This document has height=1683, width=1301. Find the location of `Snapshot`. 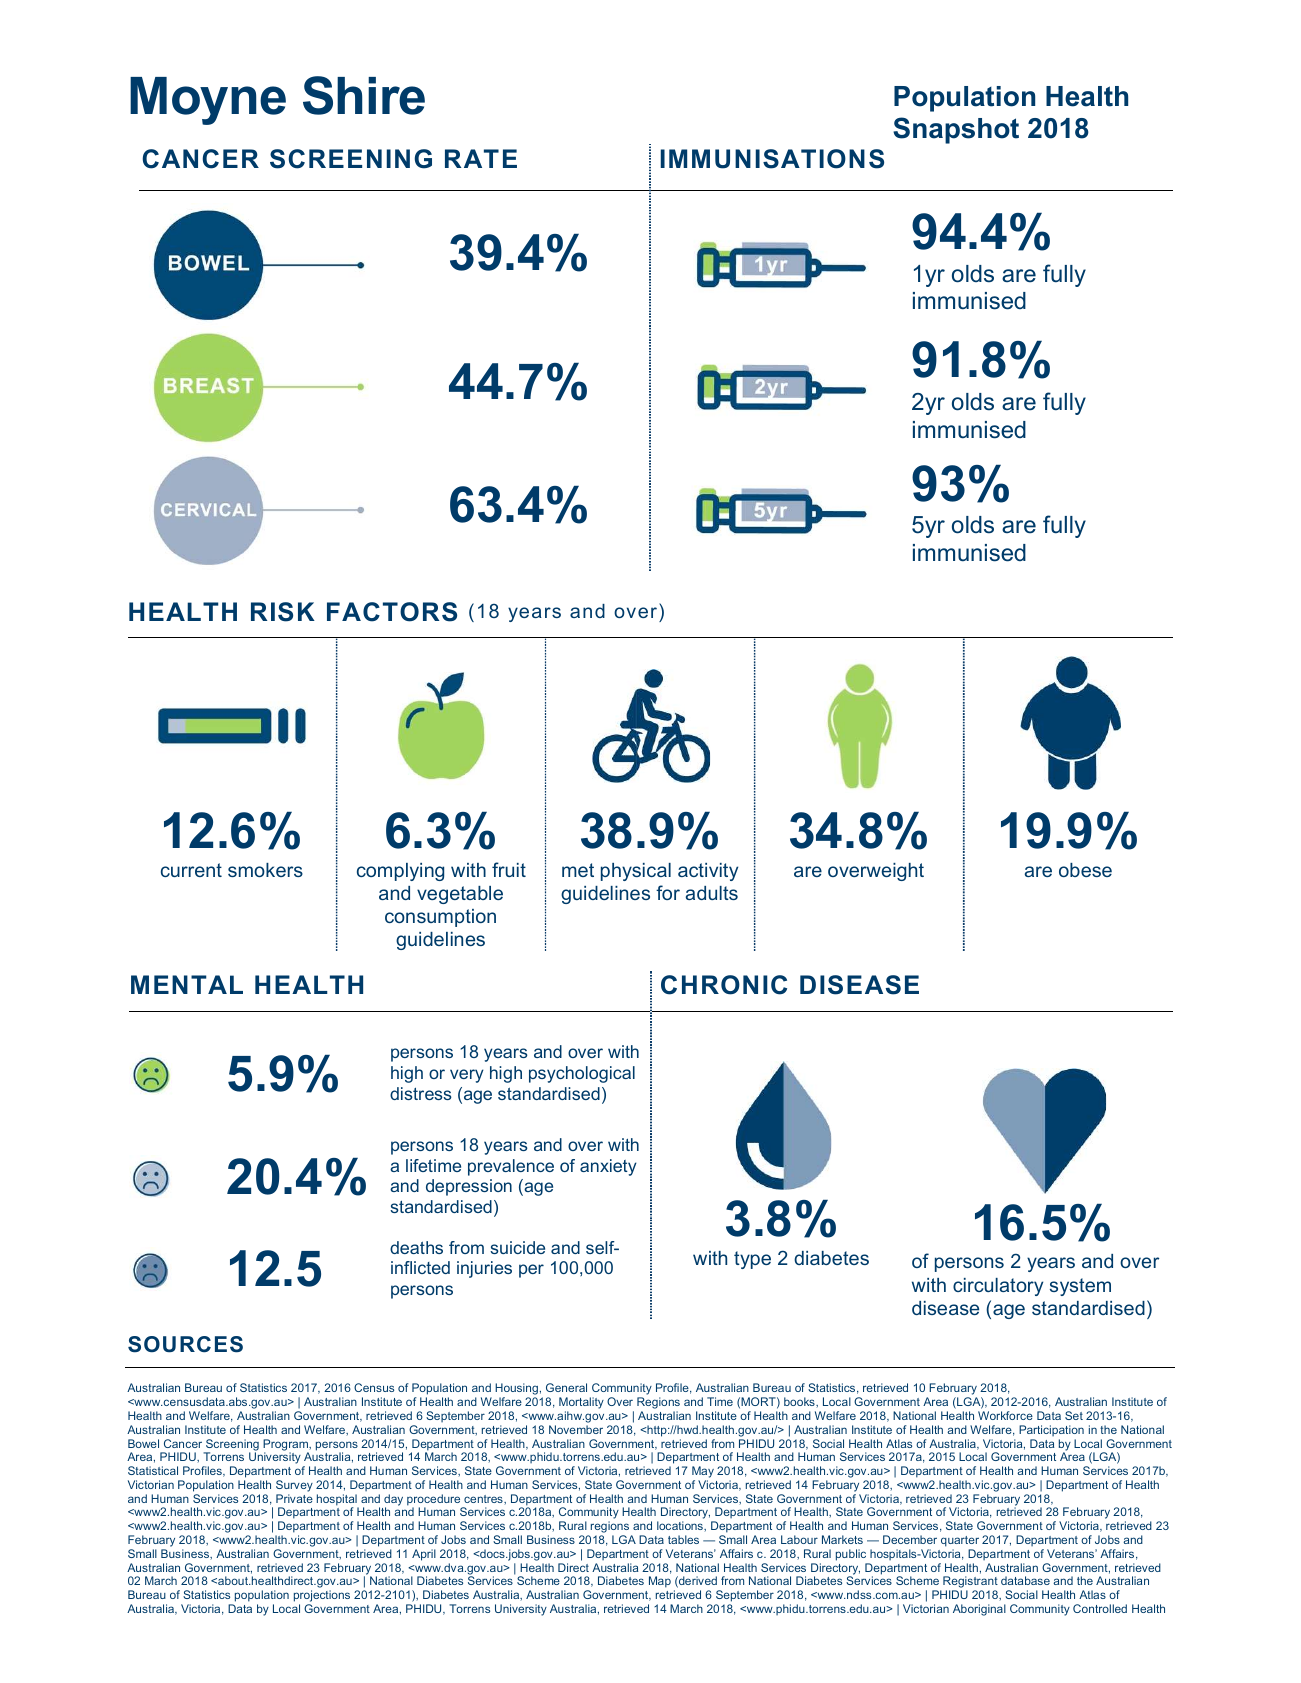

Snapshot is located at coordinates (956, 130).
